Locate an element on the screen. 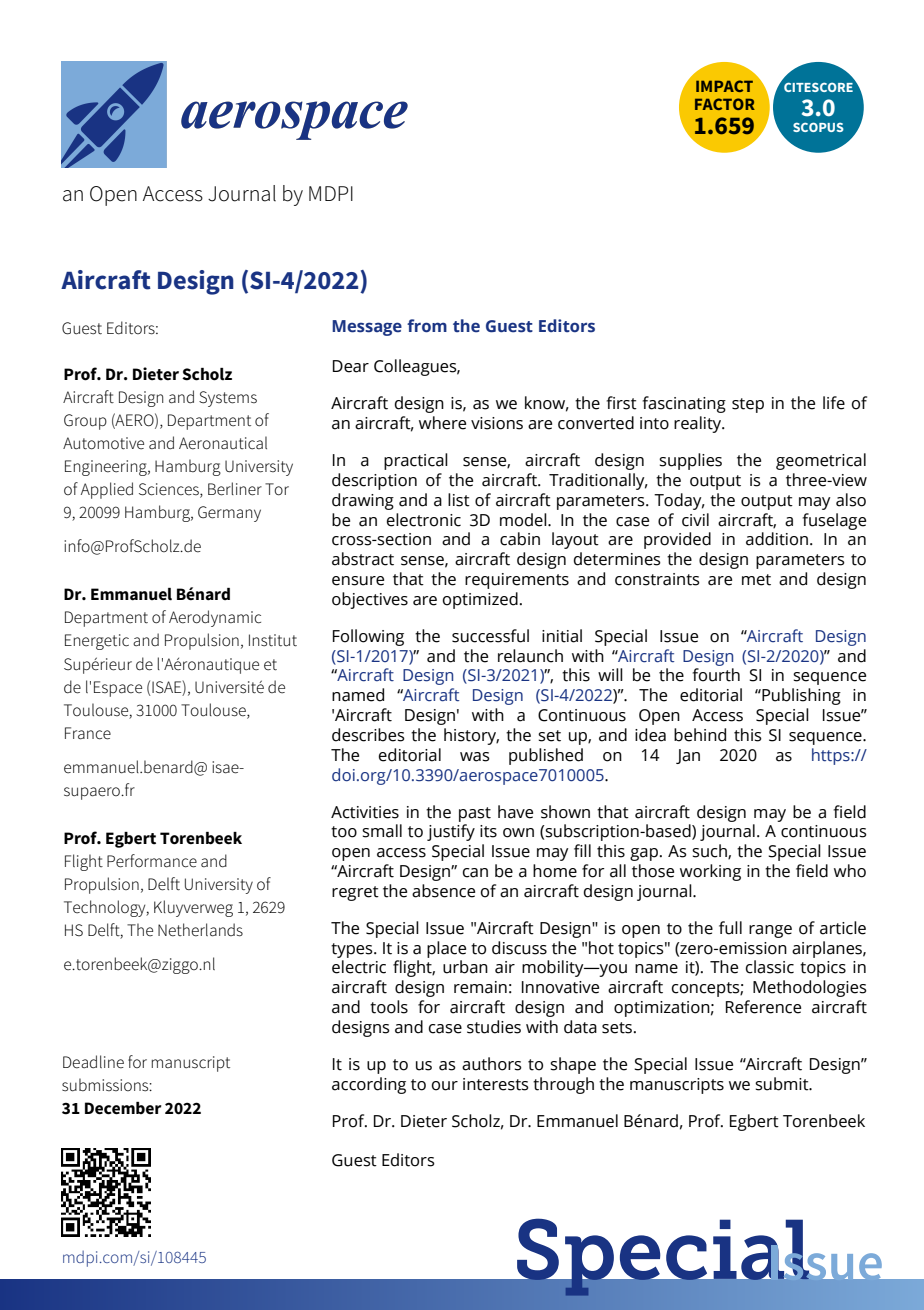  was is located at coordinates (475, 757).
